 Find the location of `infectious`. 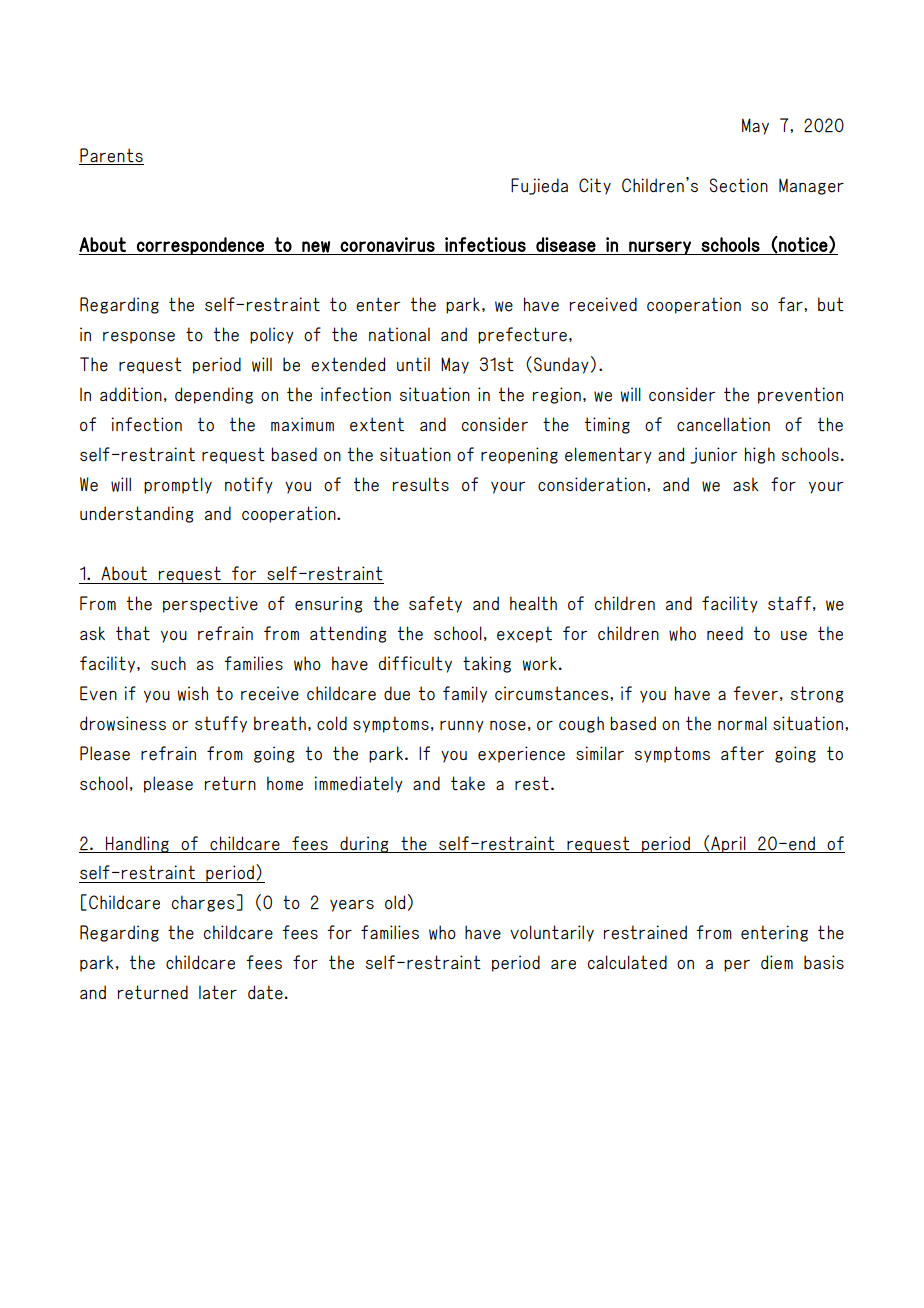

infectious is located at coordinates (485, 244).
